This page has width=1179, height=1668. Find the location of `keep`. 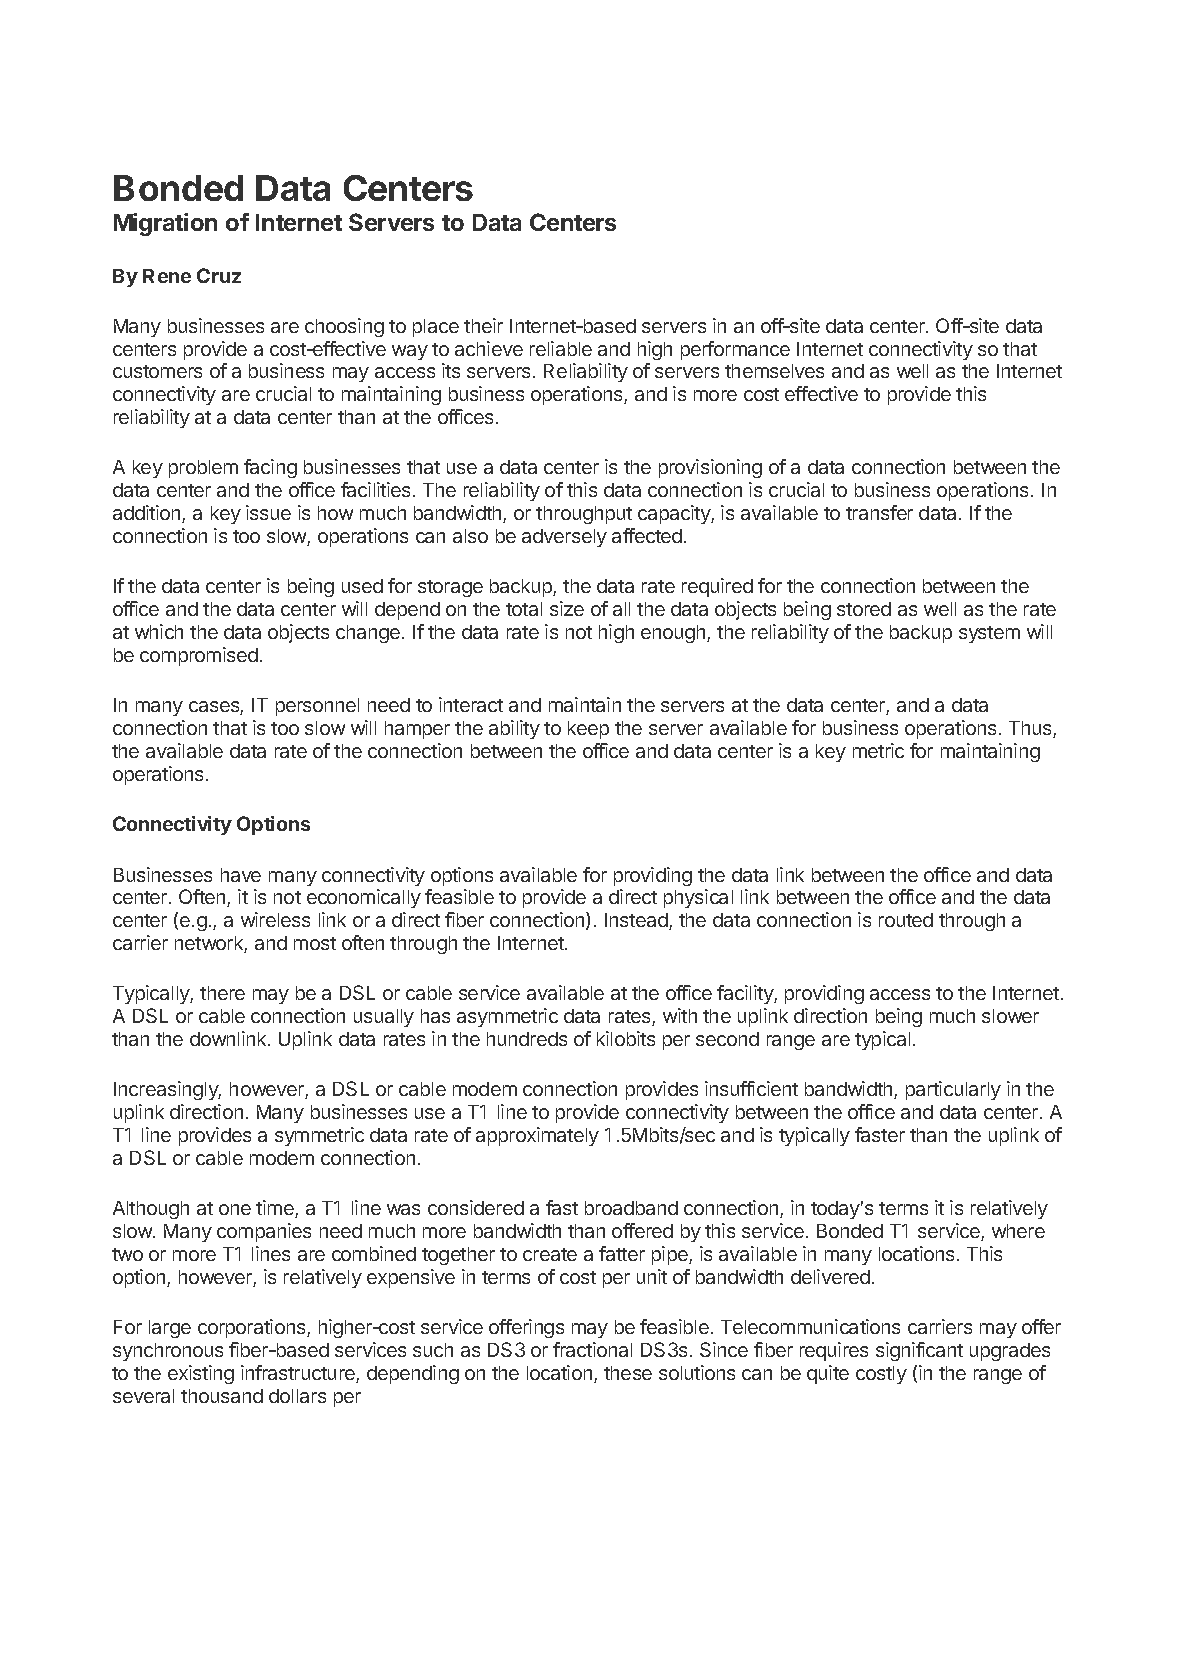

keep is located at coordinates (588, 730).
